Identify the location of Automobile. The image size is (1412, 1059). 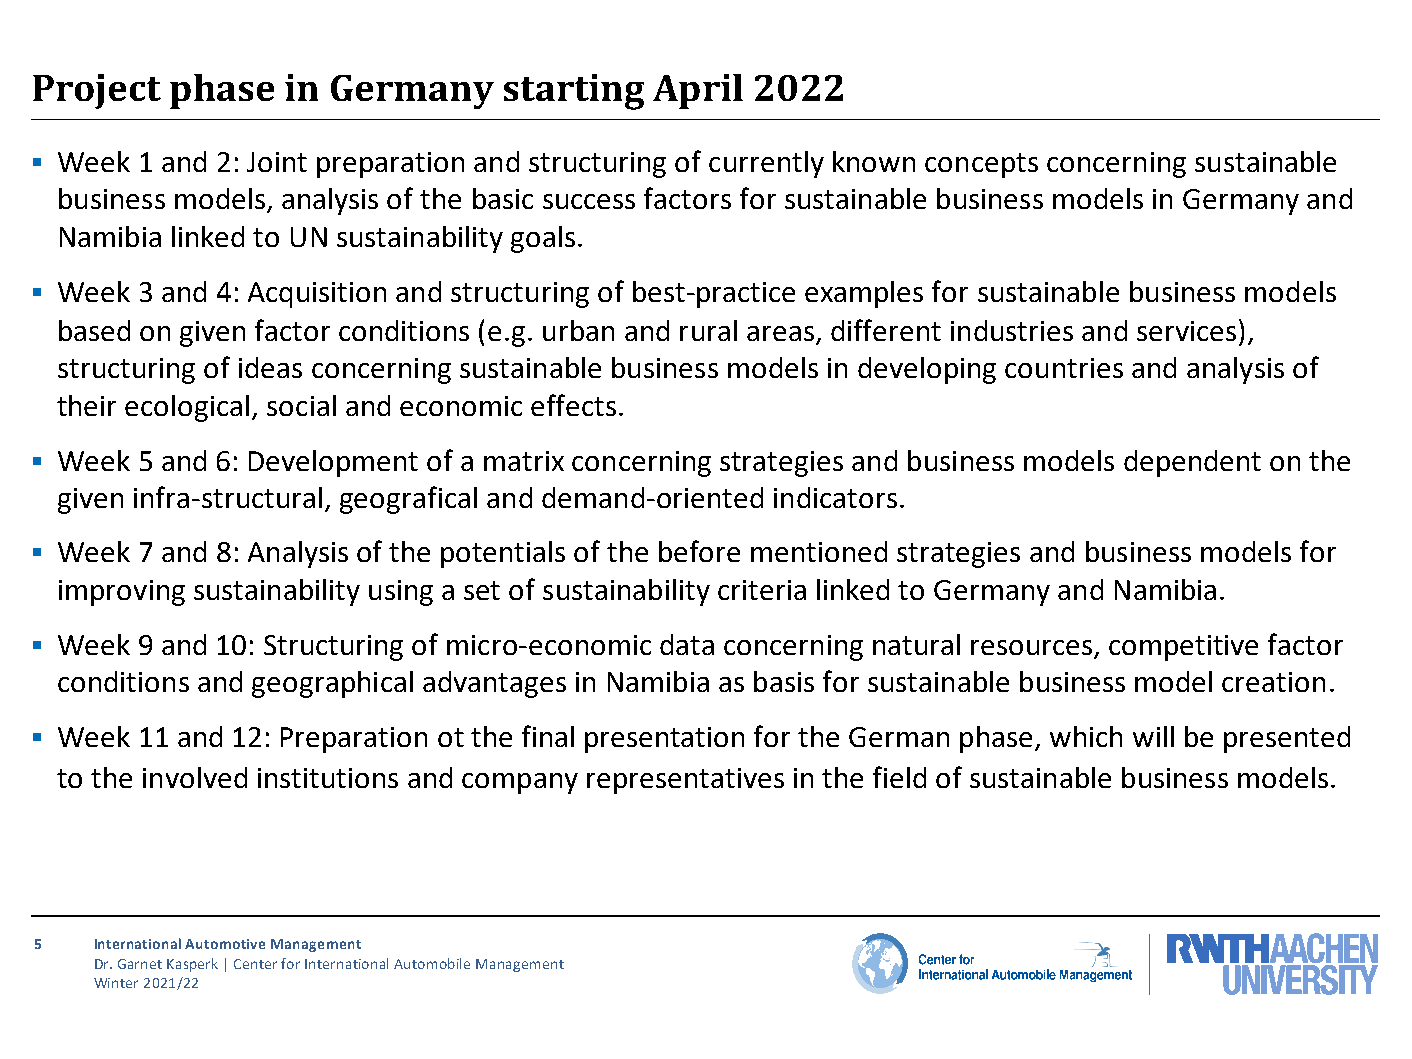
(432, 963).
